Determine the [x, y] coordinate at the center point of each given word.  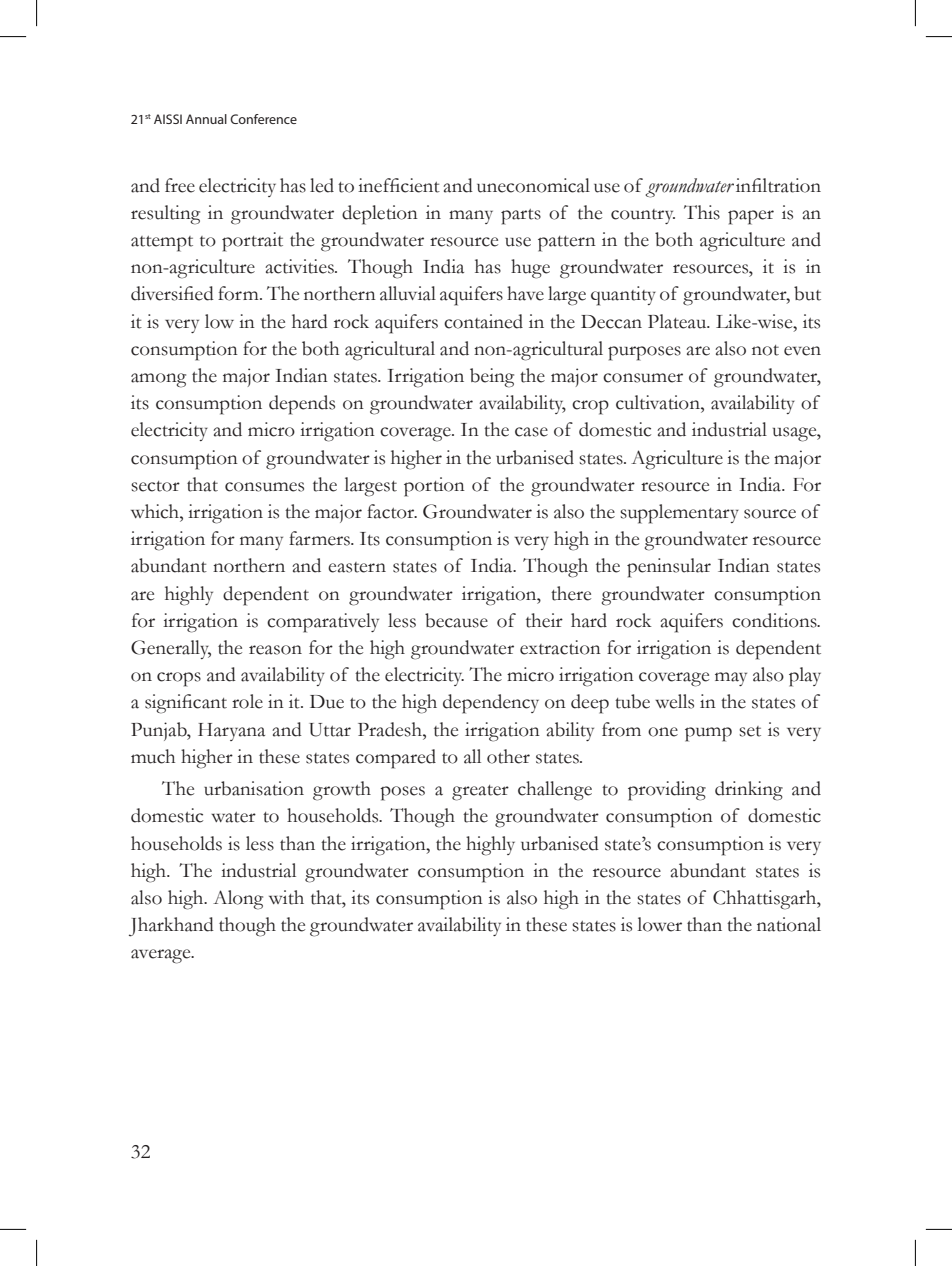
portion [434, 487]
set [750, 731]
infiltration [778, 185]
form [239, 293]
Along [238, 900]
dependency [491, 704]
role [247, 701]
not [765, 350]
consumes [264, 487]
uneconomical [533, 185]
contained [483, 321]
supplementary [679, 514]
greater [480, 793]
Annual [206, 119]
